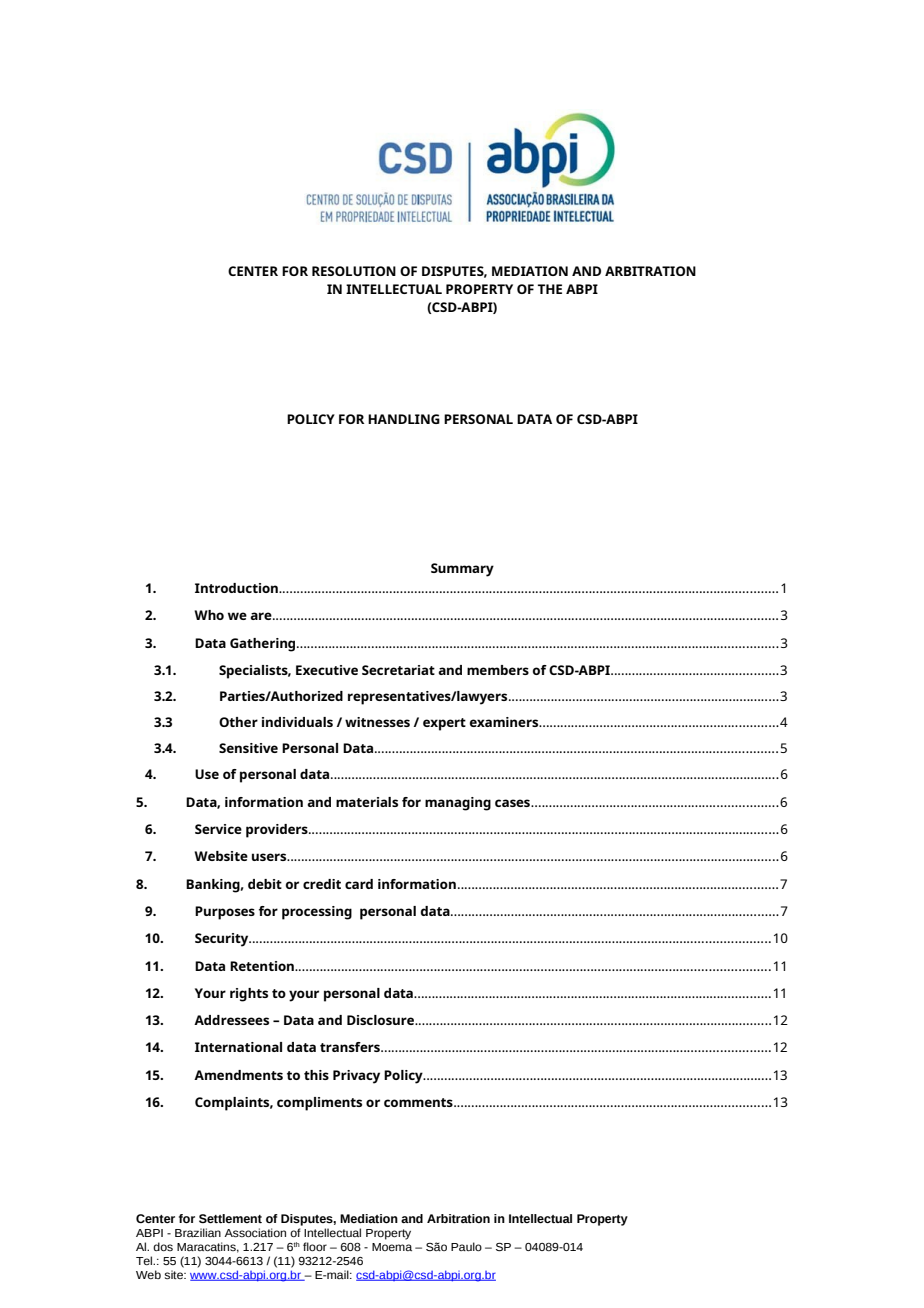 The image size is (924, 1308). I want to click on Other, so click(238, 722).
